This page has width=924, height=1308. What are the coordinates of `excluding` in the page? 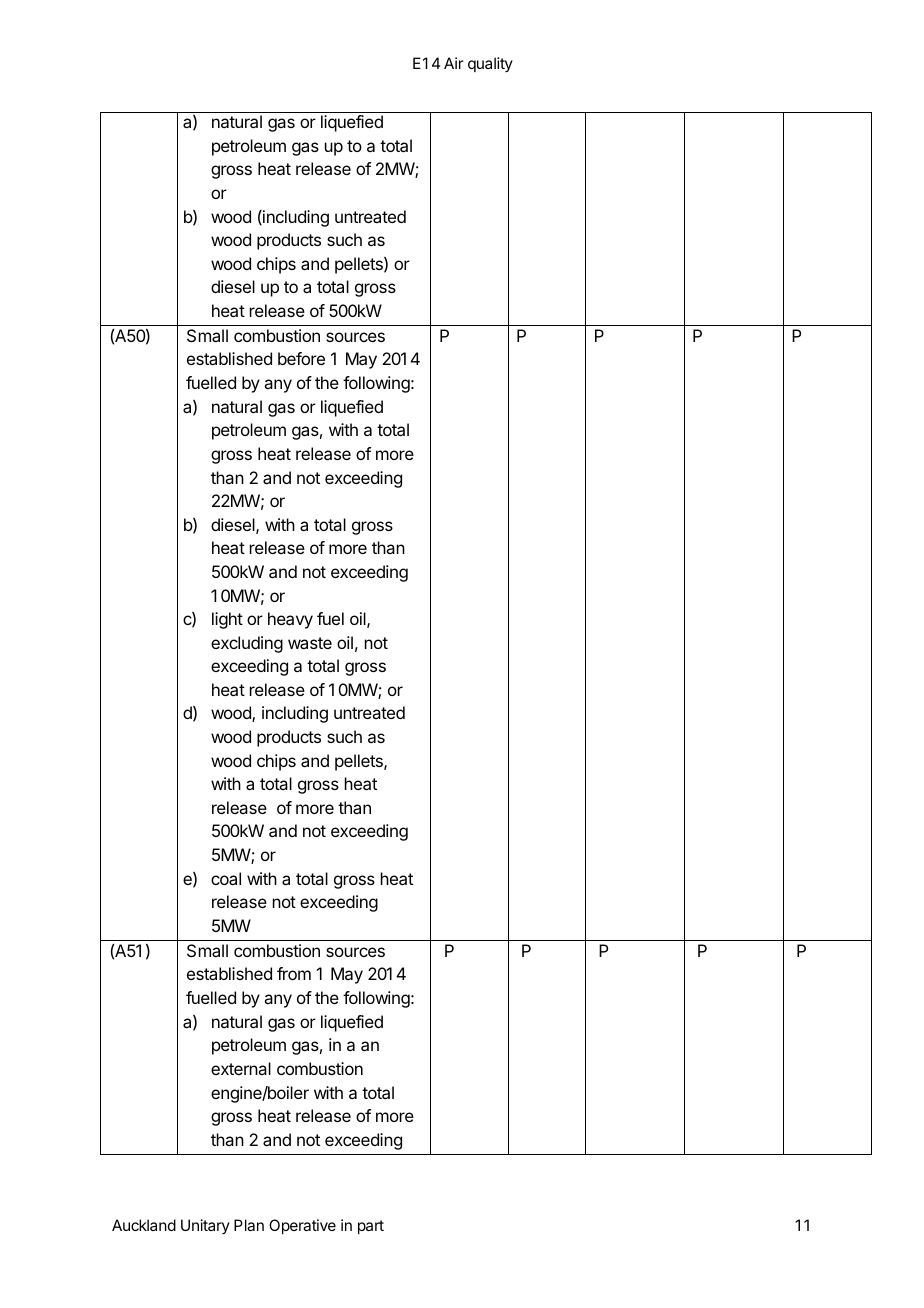 It's located at (247, 644).
